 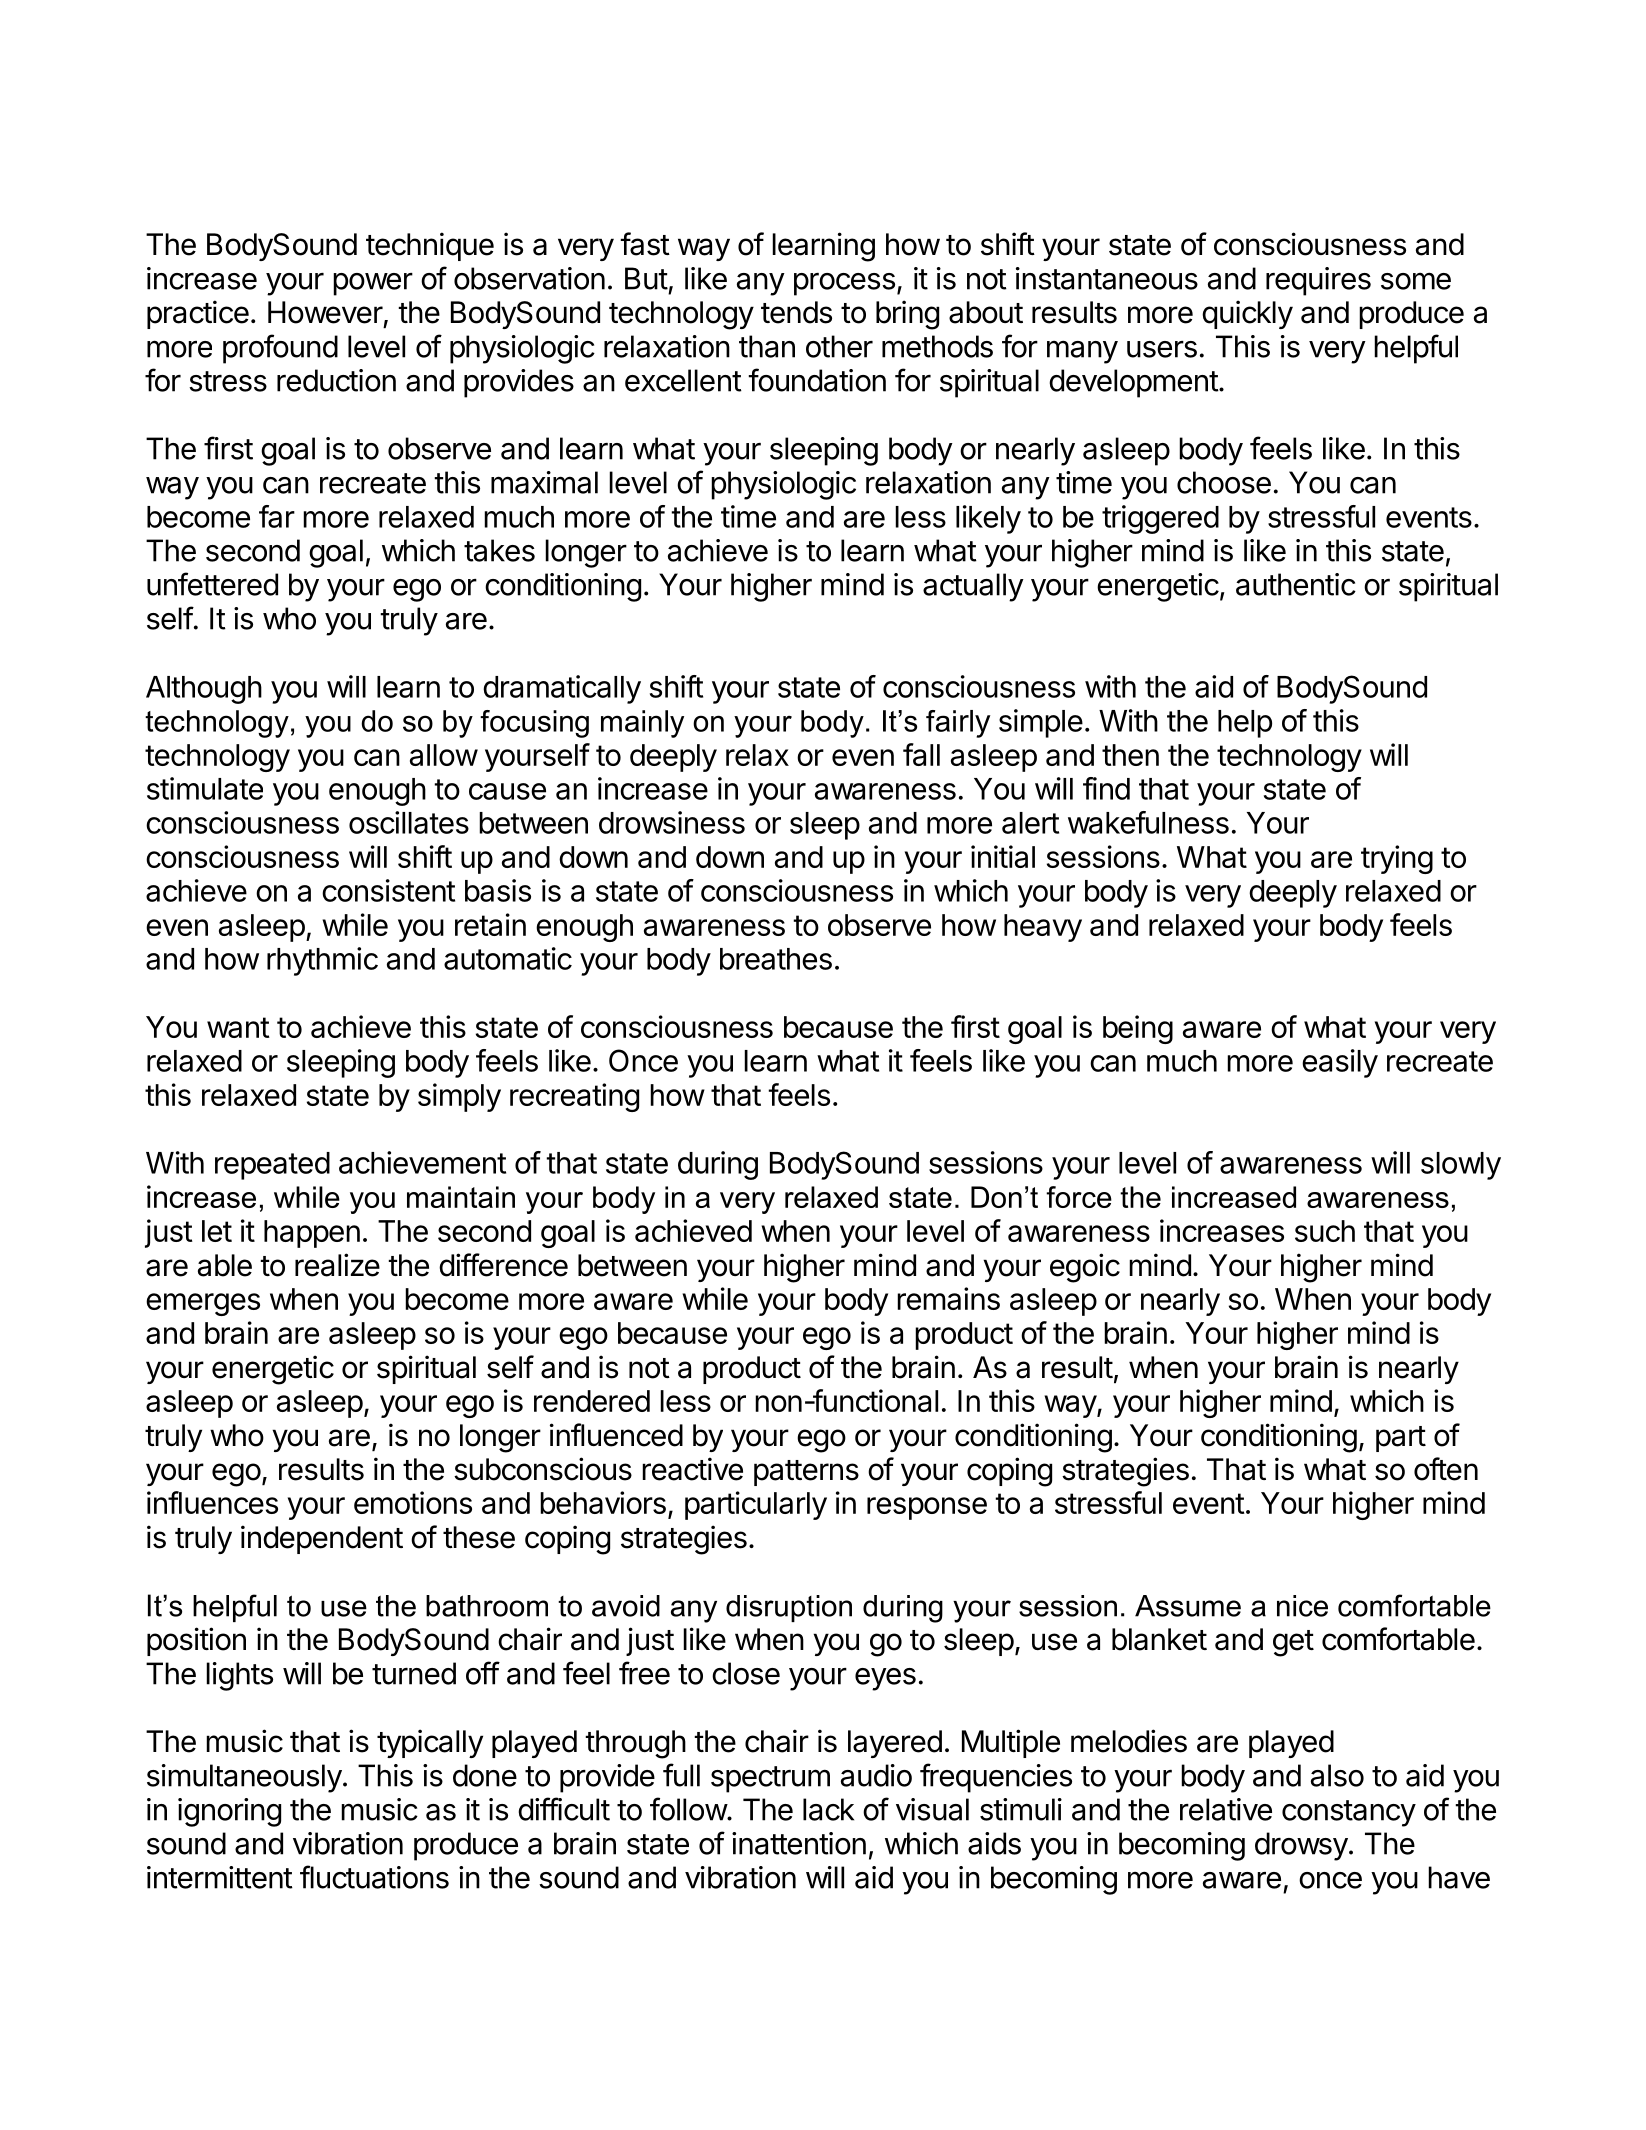 What do you see at coordinates (204, 690) in the image?
I see `Although` at bounding box center [204, 690].
